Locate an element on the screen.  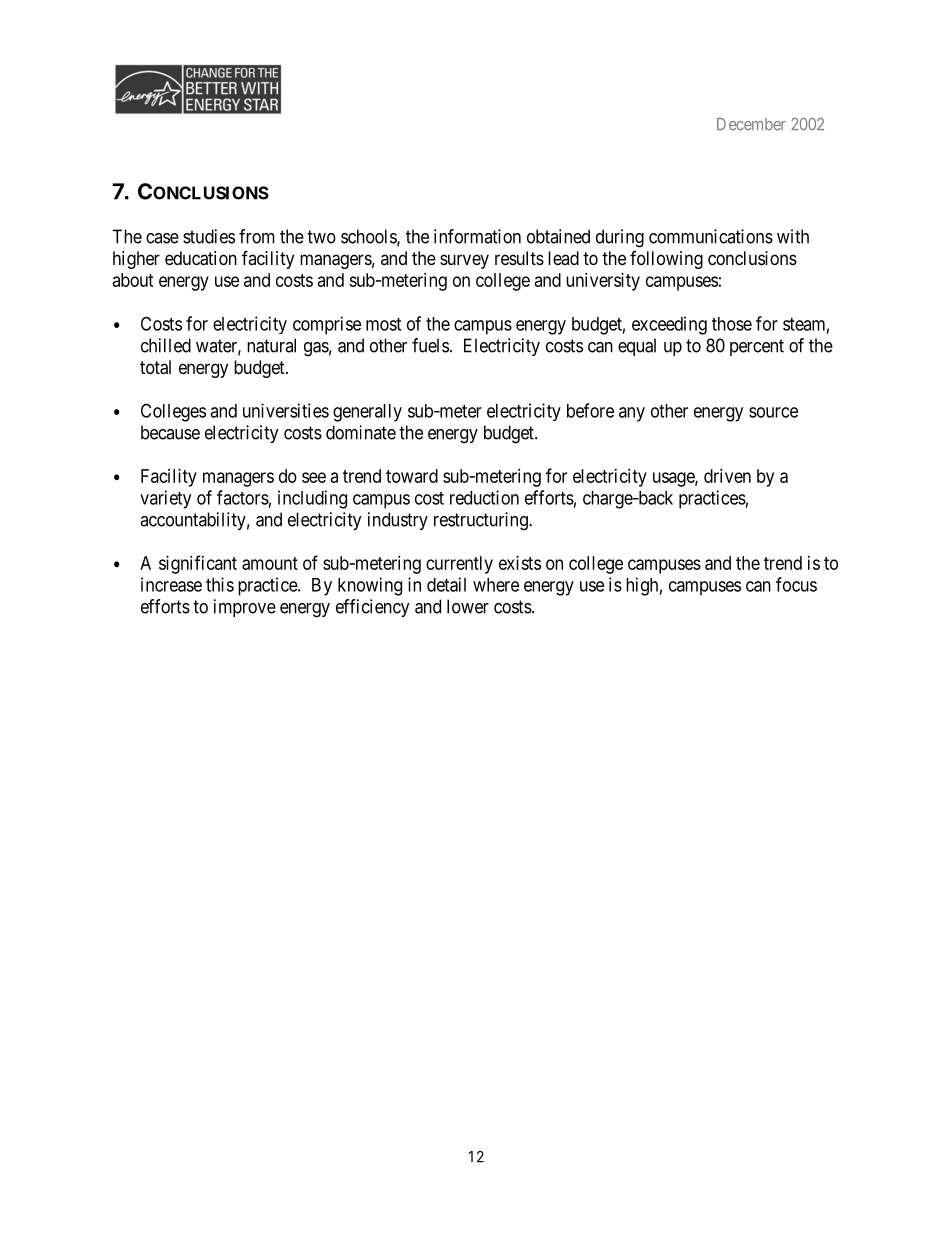
from is located at coordinates (257, 236).
